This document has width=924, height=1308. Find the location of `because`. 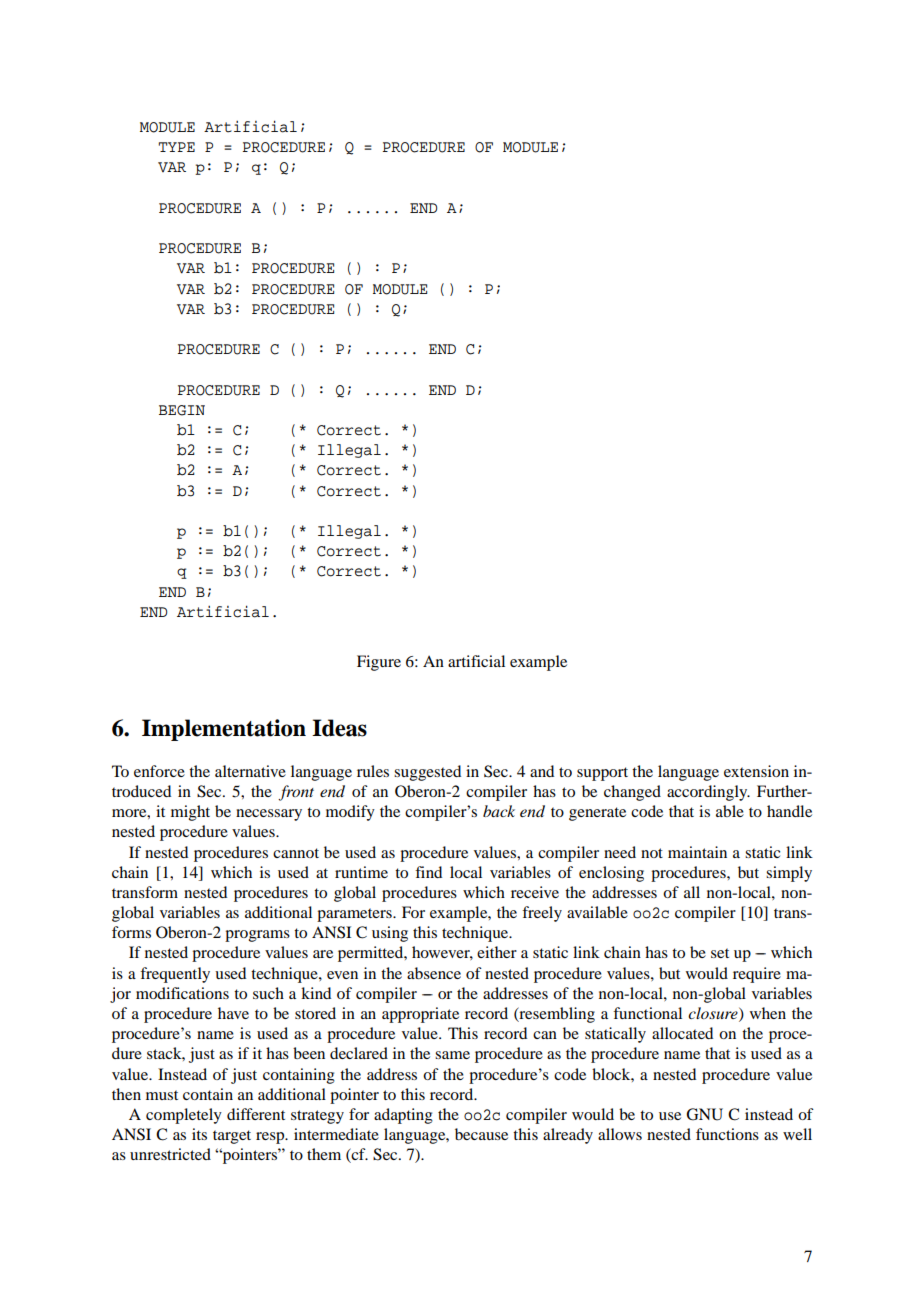

because is located at coordinates (481, 1134).
